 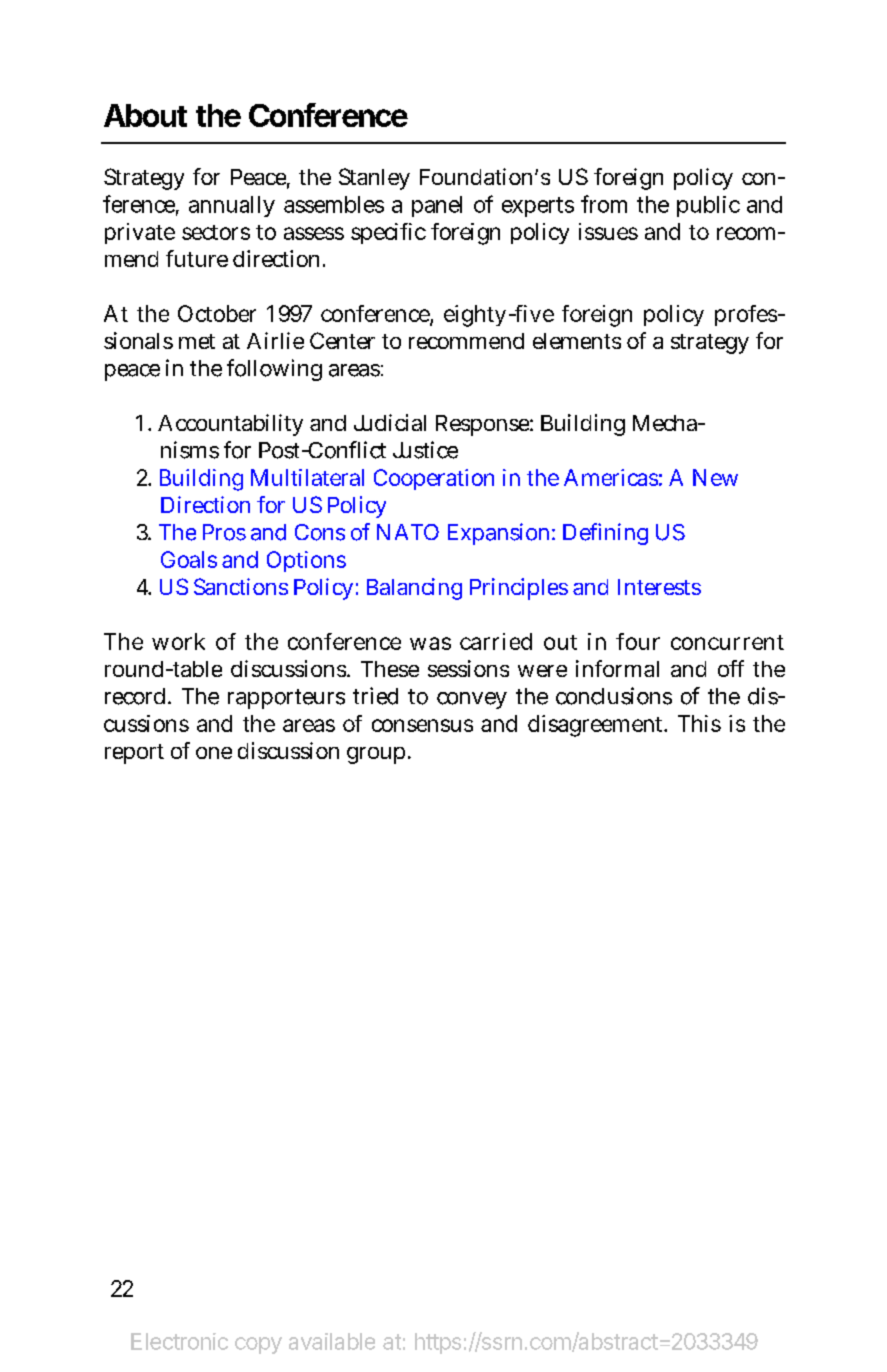 I want to click on panel, so click(x=437, y=206).
